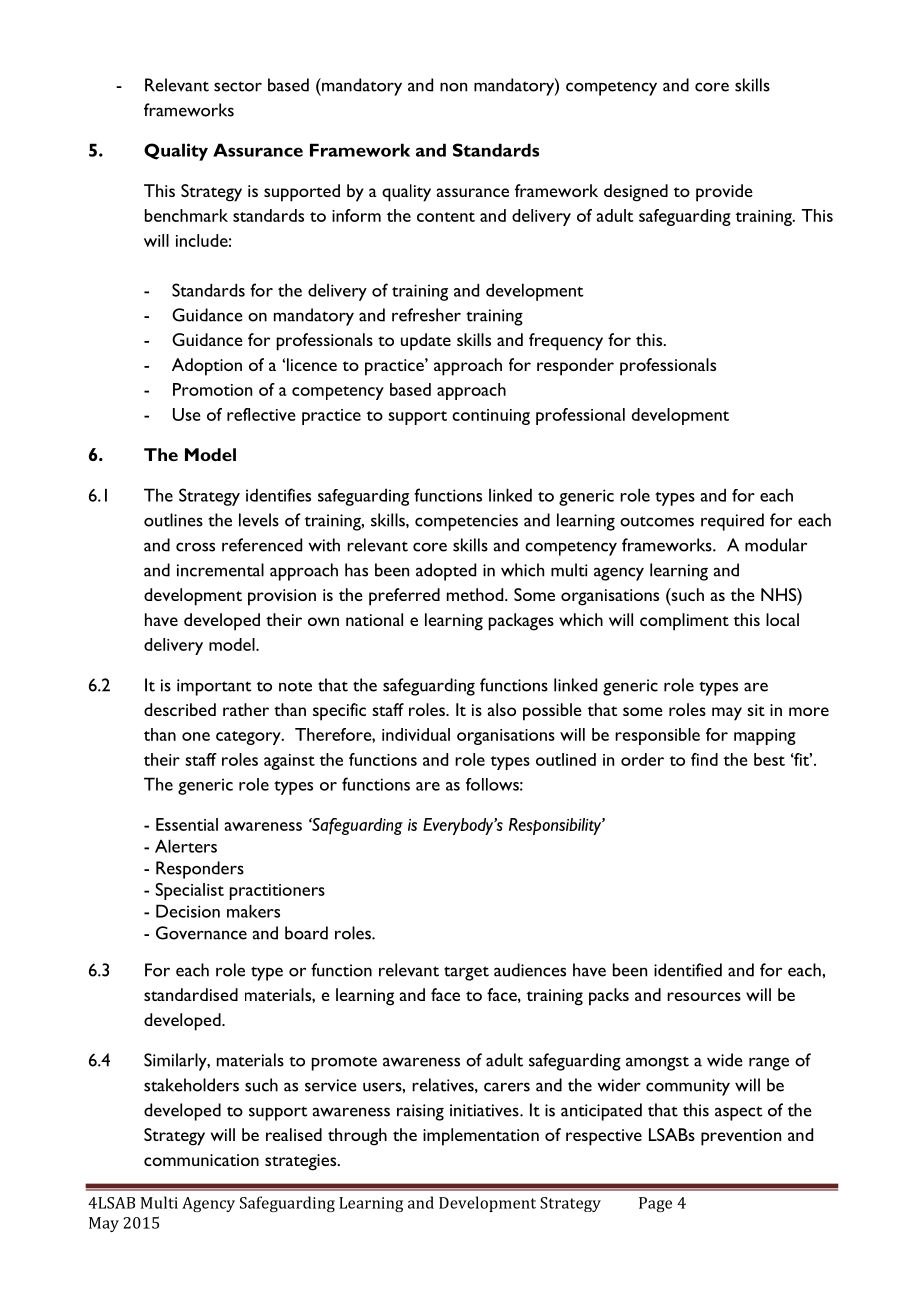  I want to click on communication, so click(201, 1160).
